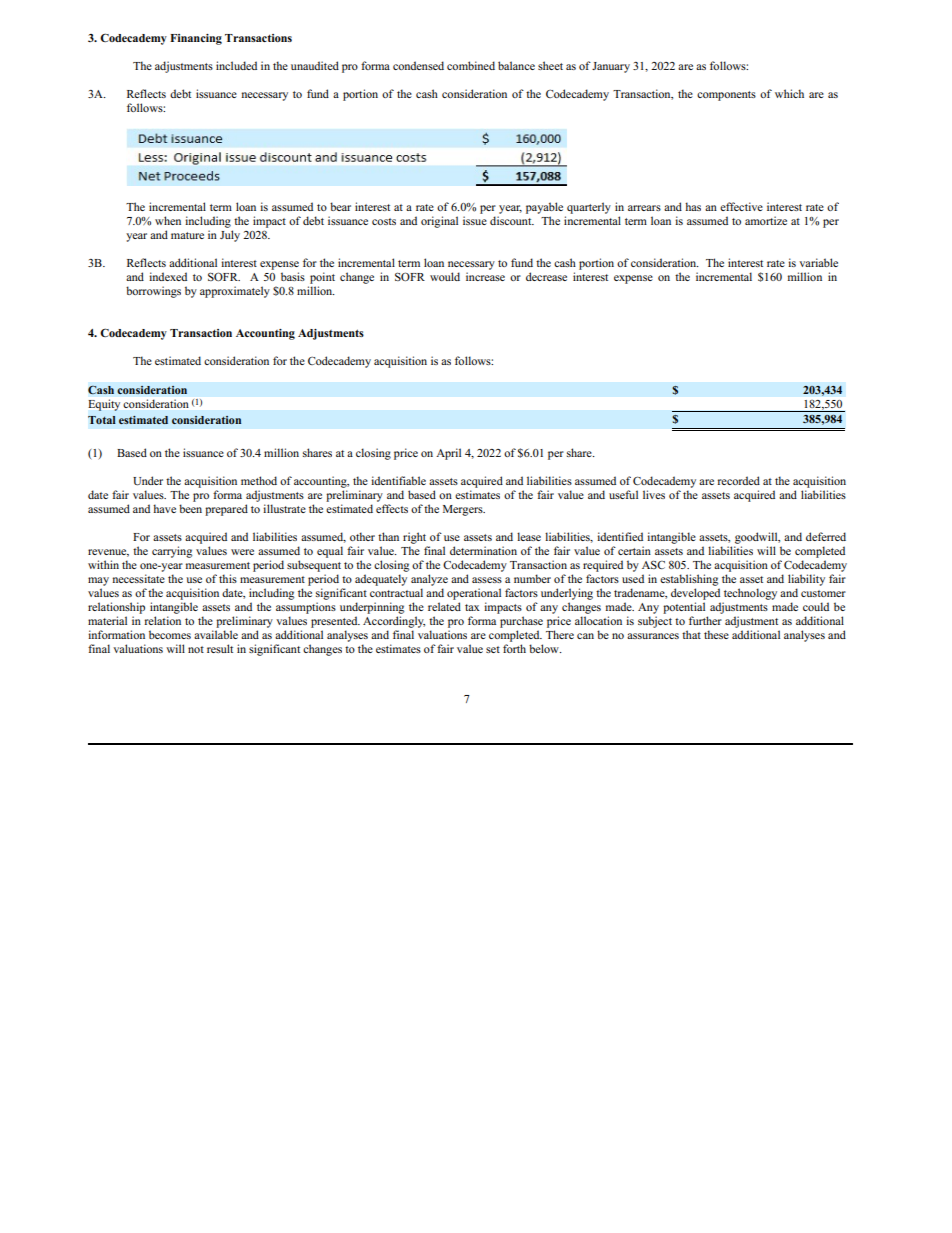 The height and width of the image is (1233, 952). What do you see at coordinates (196, 39) in the image?
I see `Financing` at bounding box center [196, 39].
